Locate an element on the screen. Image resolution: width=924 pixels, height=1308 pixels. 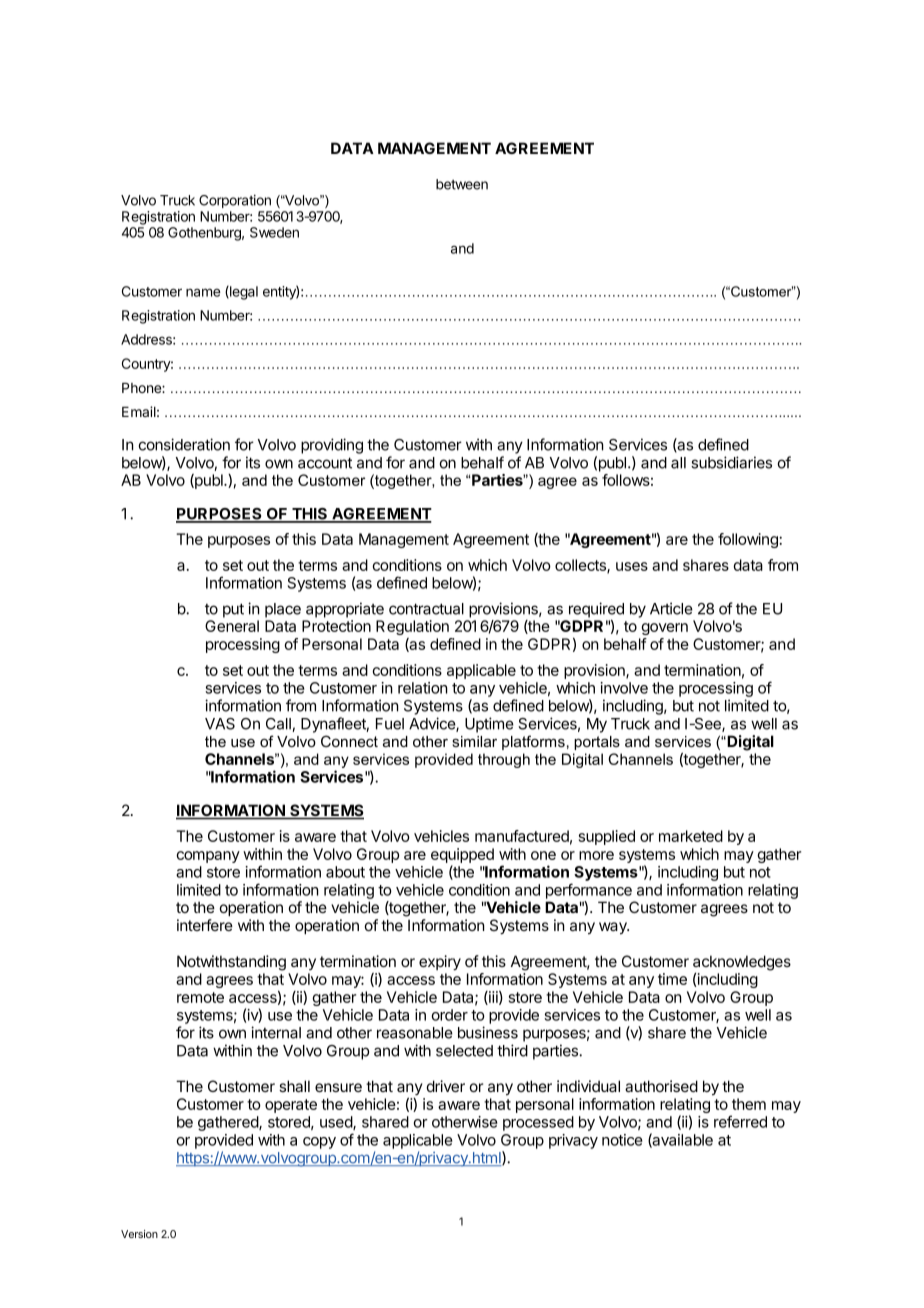
subsidiaries is located at coordinates (731, 462).
